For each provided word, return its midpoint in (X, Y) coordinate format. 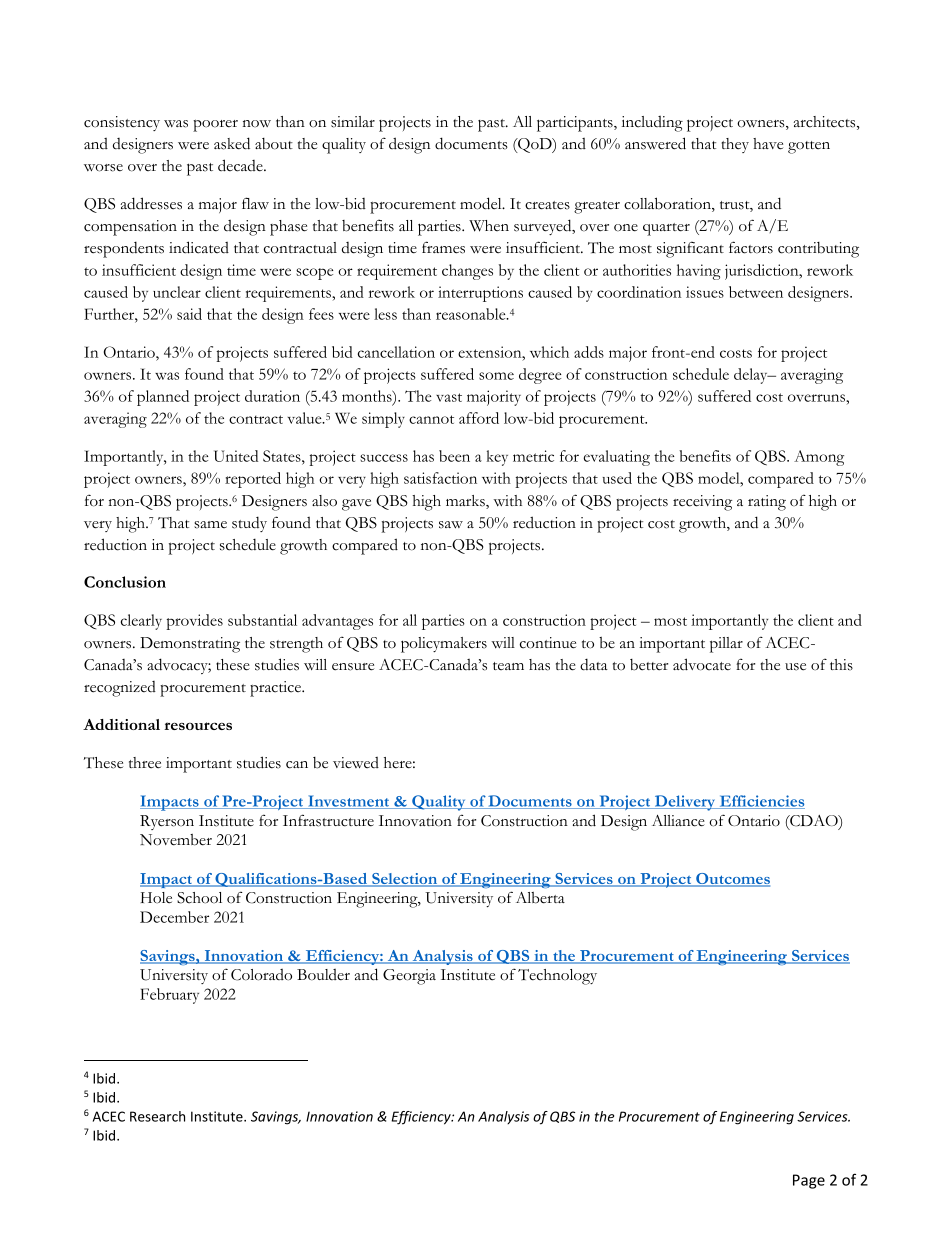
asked (232, 143)
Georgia (409, 977)
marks (466, 502)
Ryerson (167, 822)
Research (157, 1116)
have (768, 144)
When (489, 226)
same (210, 525)
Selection (405, 880)
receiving (702, 503)
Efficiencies (761, 802)
